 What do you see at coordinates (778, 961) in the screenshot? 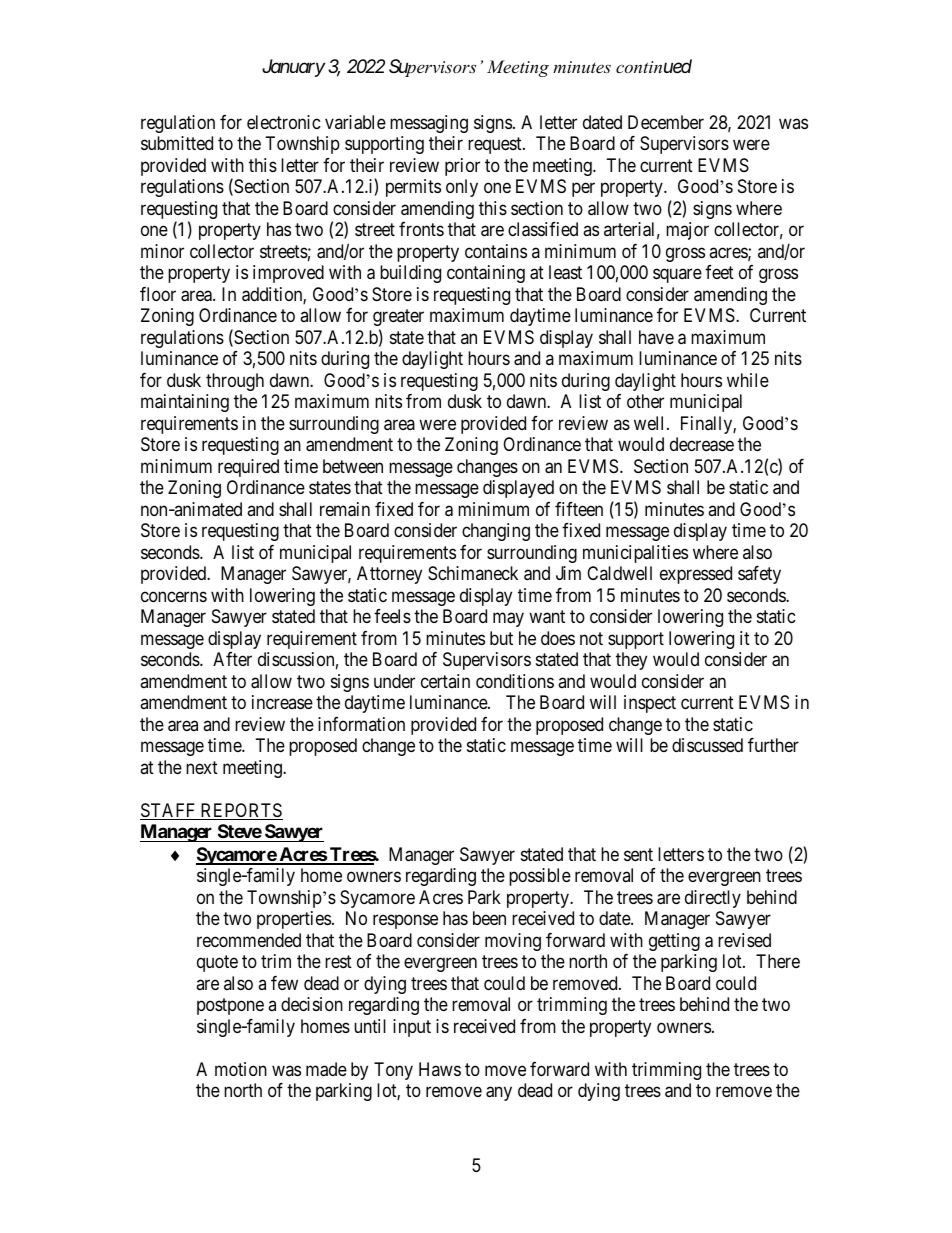
I see `There` at bounding box center [778, 961].
